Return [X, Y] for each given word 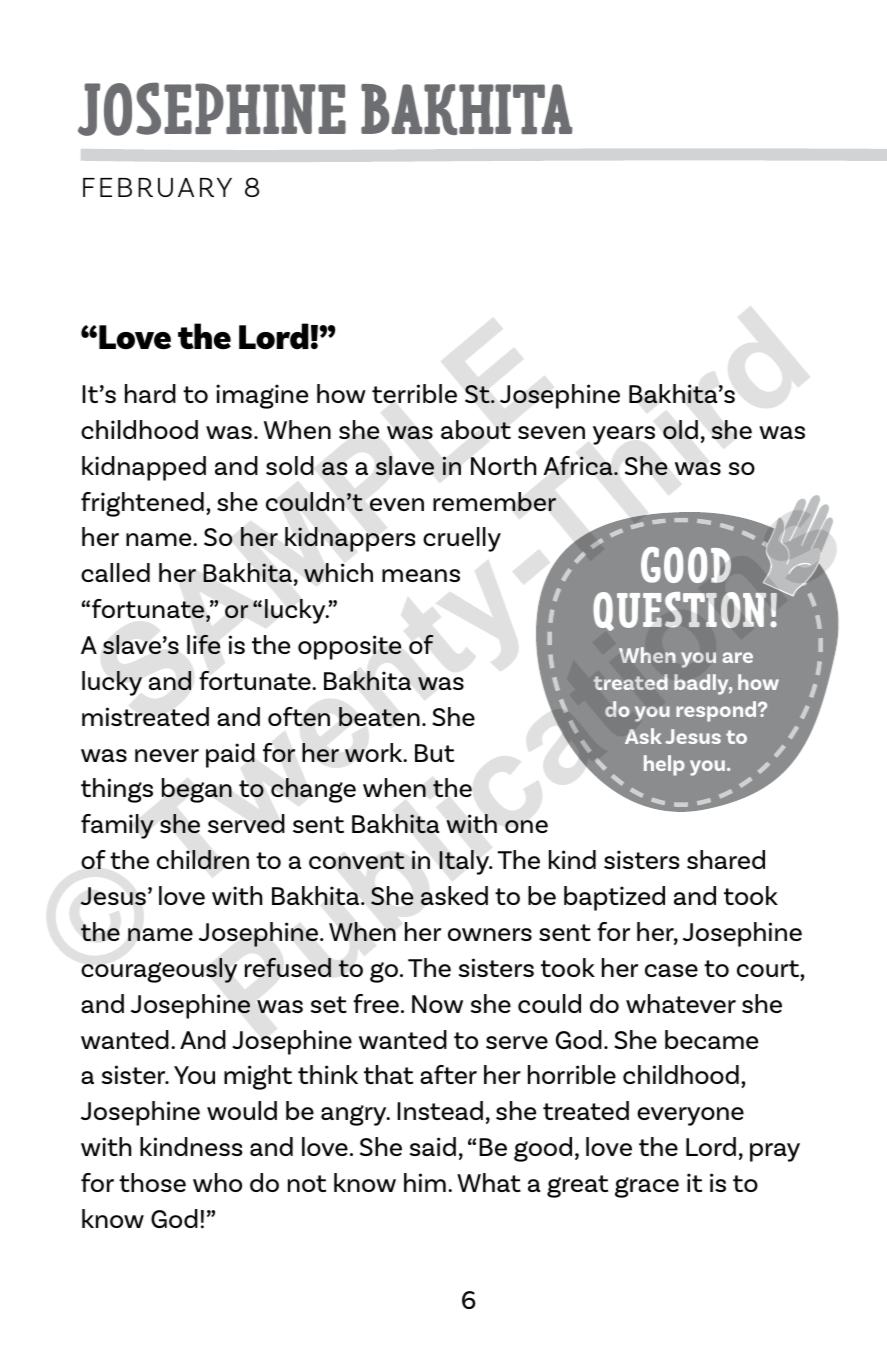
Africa [579, 466]
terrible [414, 393]
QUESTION [679, 611]
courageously [159, 970]
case [671, 970]
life [203, 644]
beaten [379, 717]
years [624, 435]
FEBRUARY [157, 187]
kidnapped [144, 468]
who [217, 1182]
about [476, 430]
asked [454, 896]
